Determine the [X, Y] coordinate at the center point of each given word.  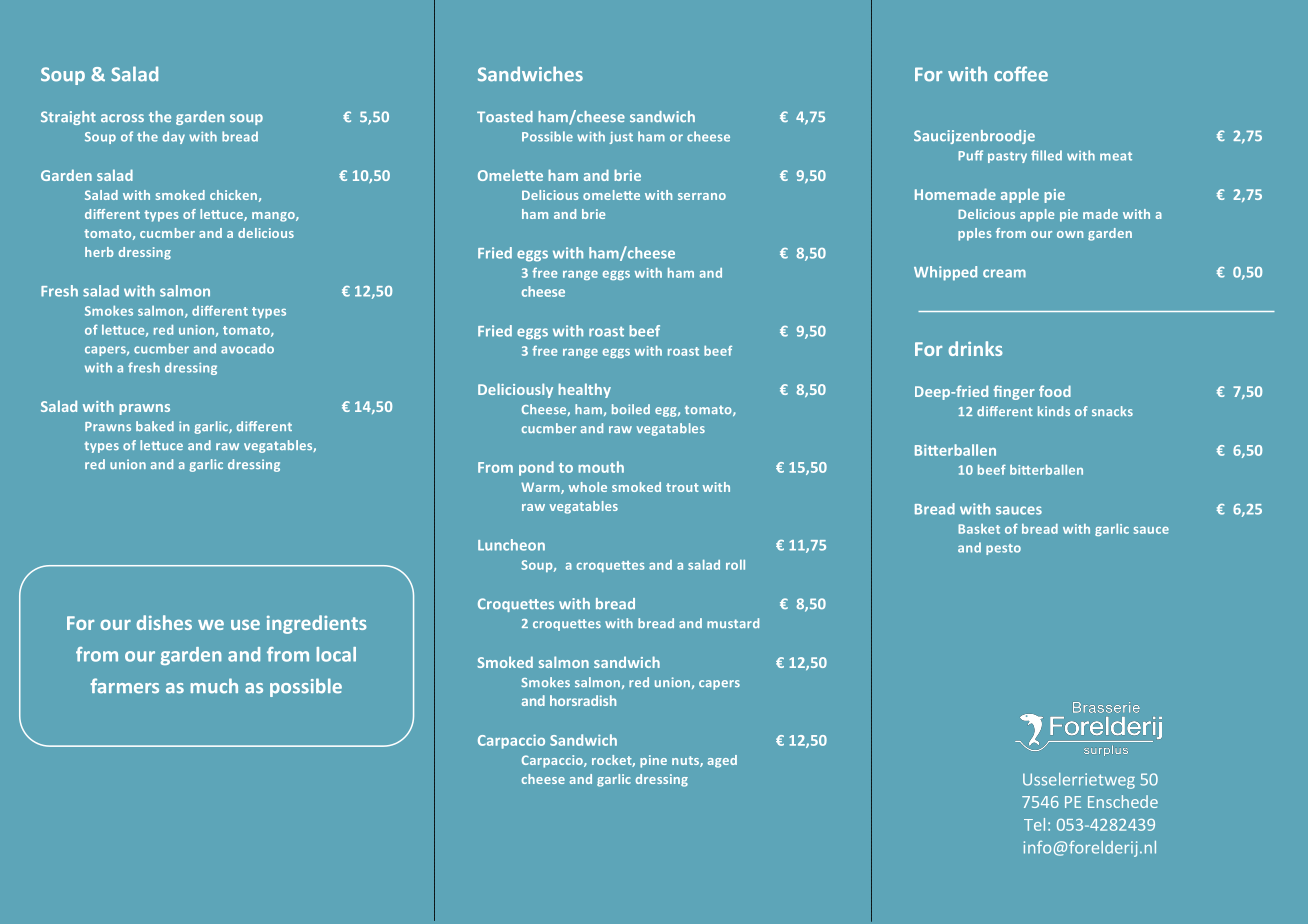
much [214, 686]
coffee [1021, 74]
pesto [1003, 549]
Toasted [505, 116]
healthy [584, 390]
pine [653, 761]
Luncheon [511, 545]
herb [99, 252]
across [122, 118]
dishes [164, 622]
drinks [976, 348]
